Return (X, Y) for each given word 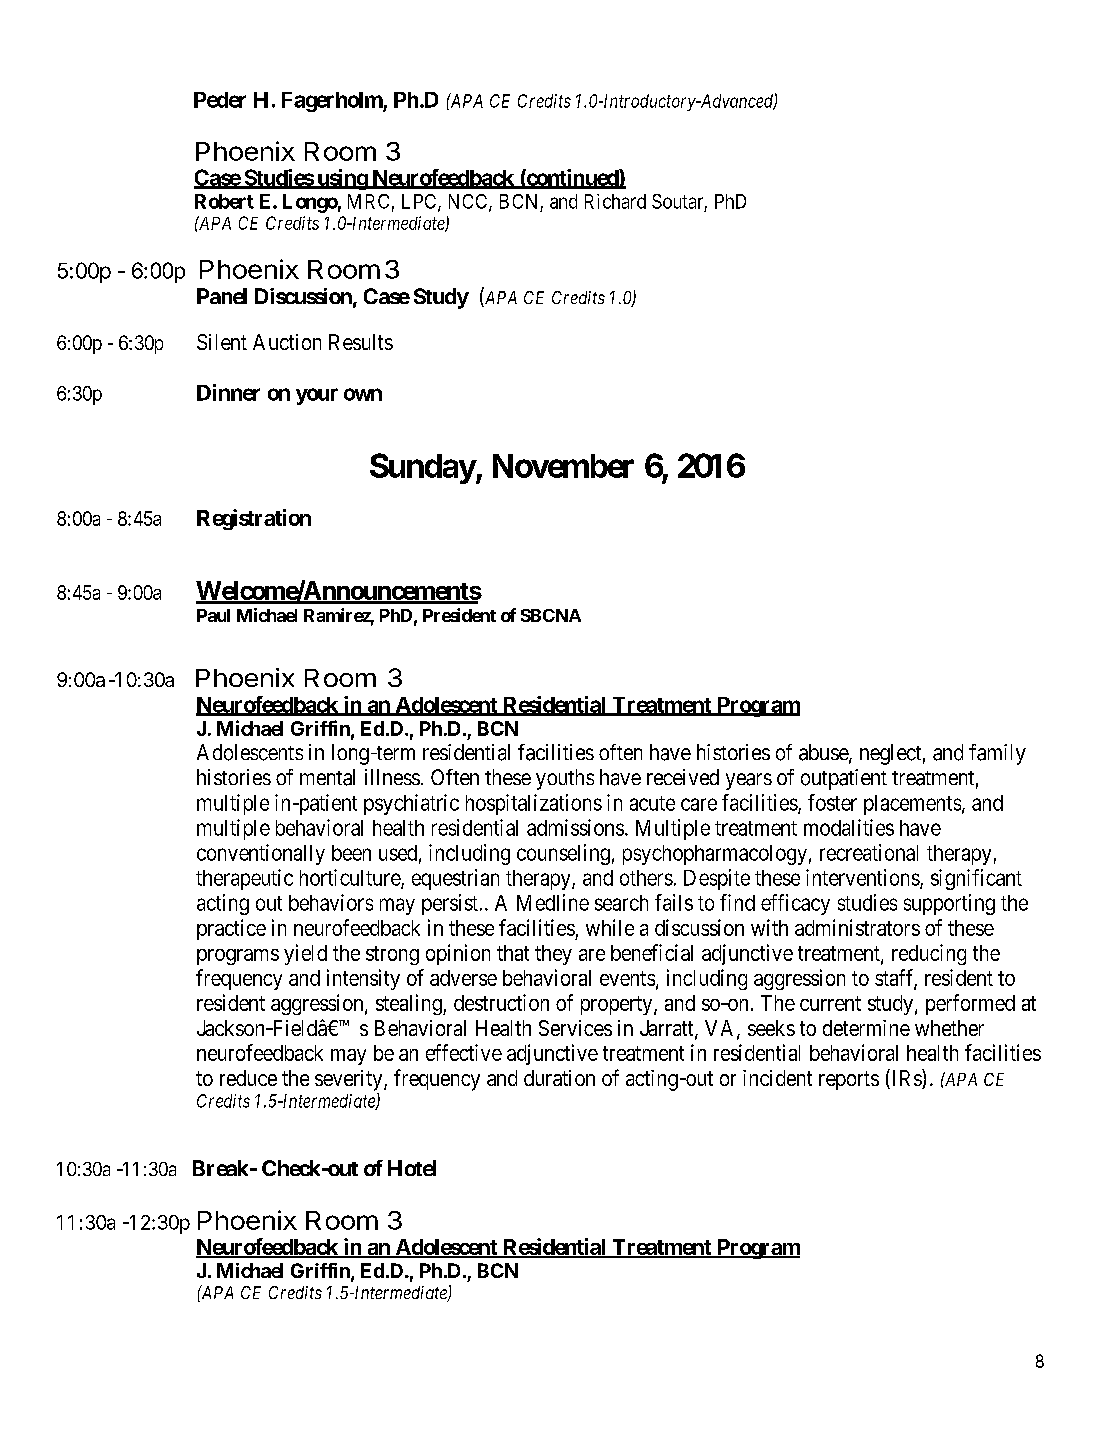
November (563, 466)
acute (652, 803)
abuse (824, 753)
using (342, 179)
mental (327, 777)
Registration (254, 519)
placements (912, 805)
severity (350, 1080)
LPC (420, 202)
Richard (615, 201)
